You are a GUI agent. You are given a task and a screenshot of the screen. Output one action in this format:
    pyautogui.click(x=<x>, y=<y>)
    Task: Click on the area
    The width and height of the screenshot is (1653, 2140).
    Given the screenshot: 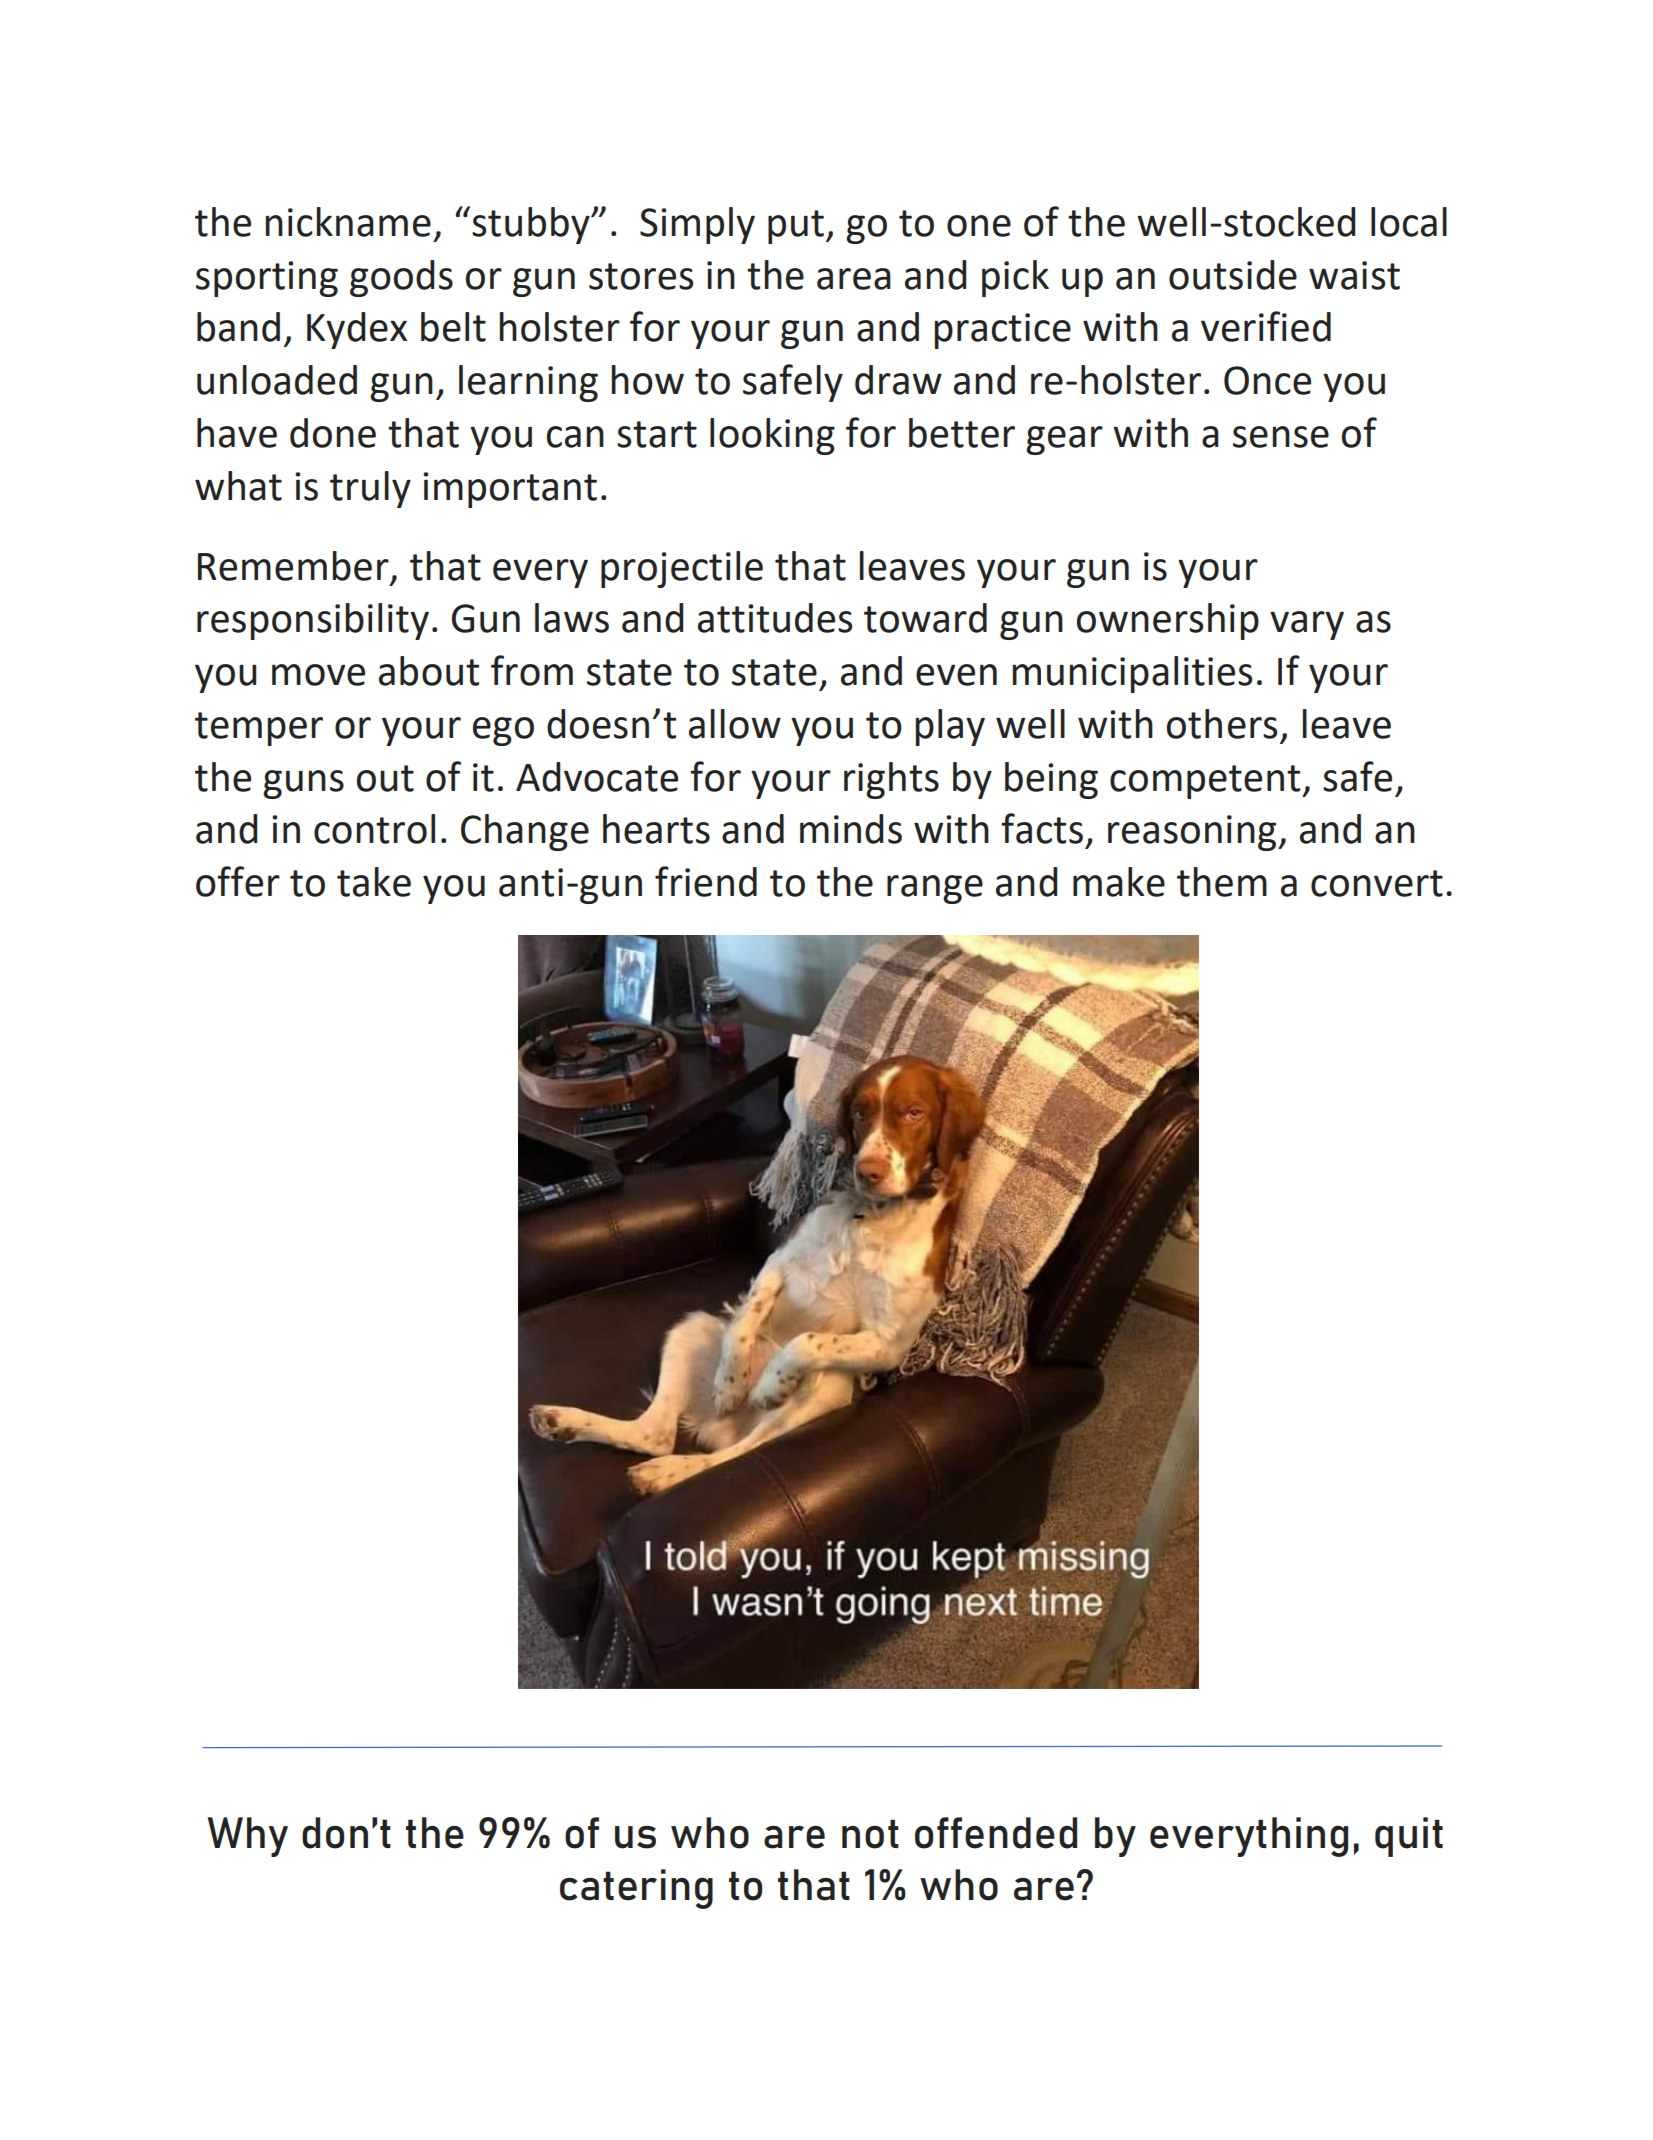 What is the action you would take?
    pyautogui.click(x=854, y=279)
